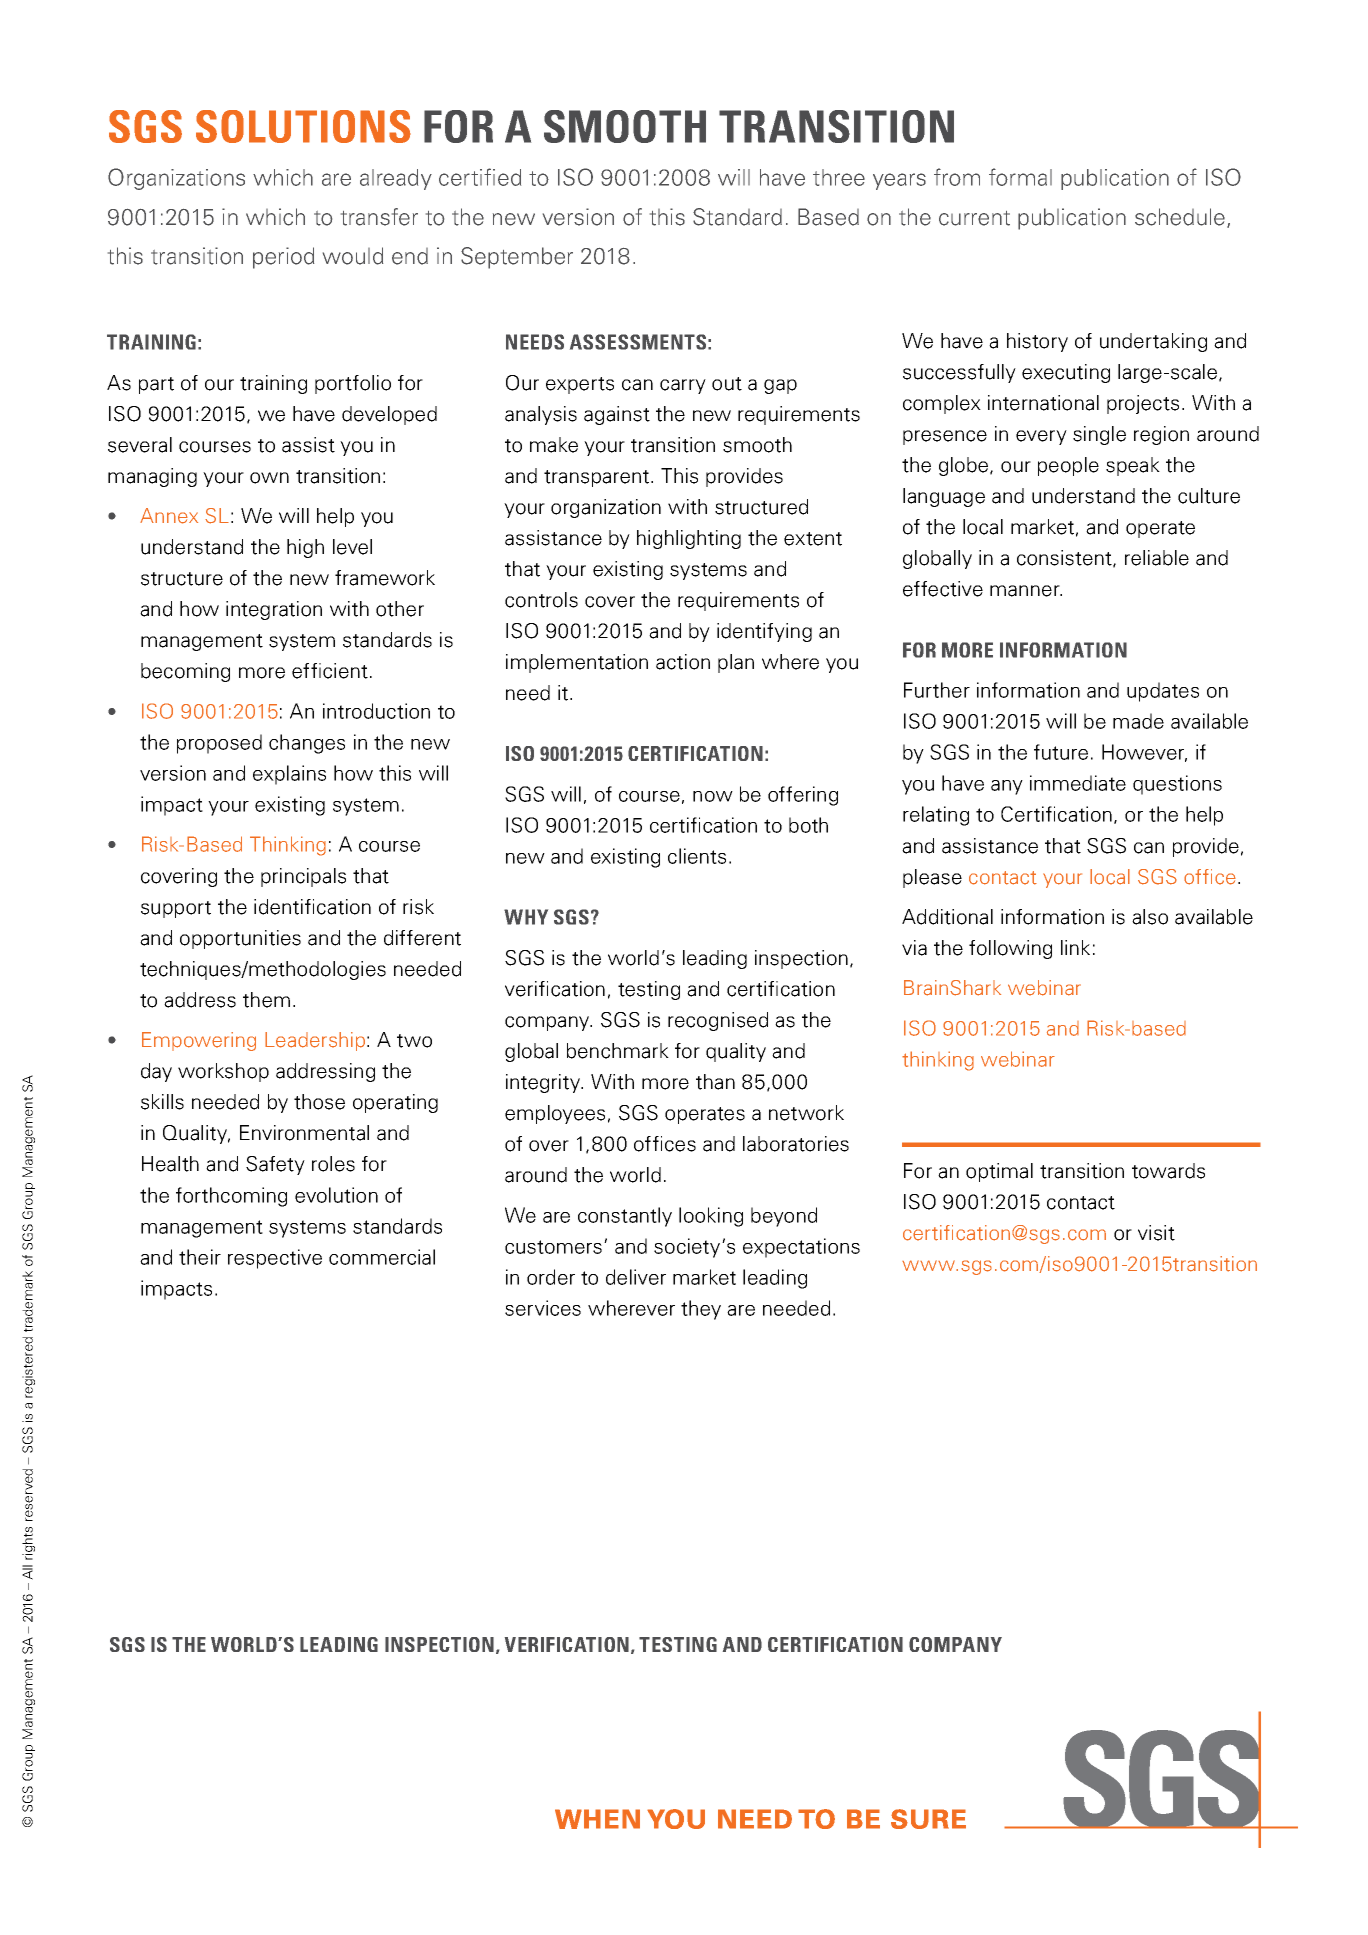 The height and width of the screenshot is (1935, 1368). I want to click on benchmark, so click(618, 1051).
